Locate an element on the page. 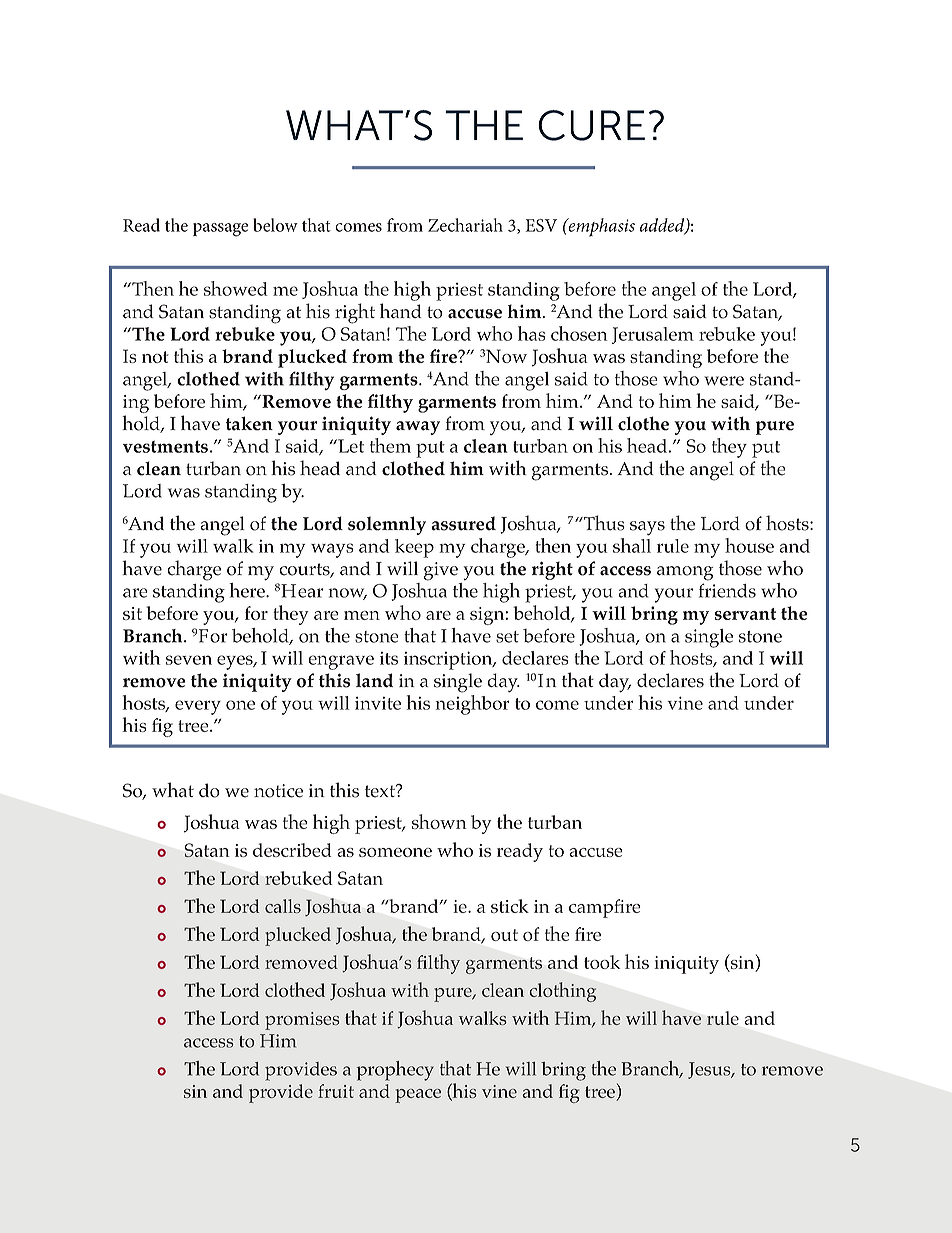 The width and height of the image is (952, 1233). taken is located at coordinates (249, 423).
